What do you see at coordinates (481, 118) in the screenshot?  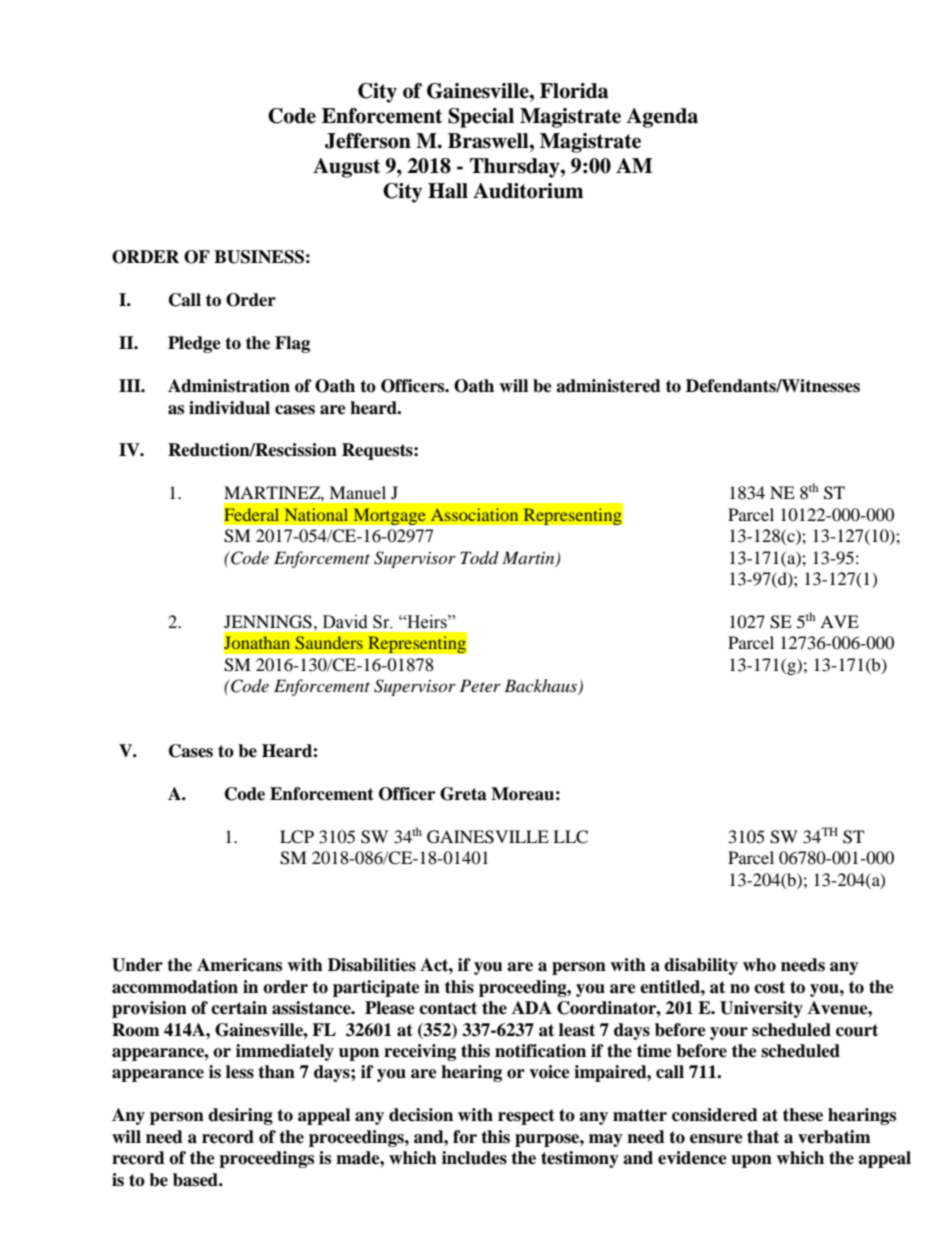 I see `Special` at bounding box center [481, 118].
